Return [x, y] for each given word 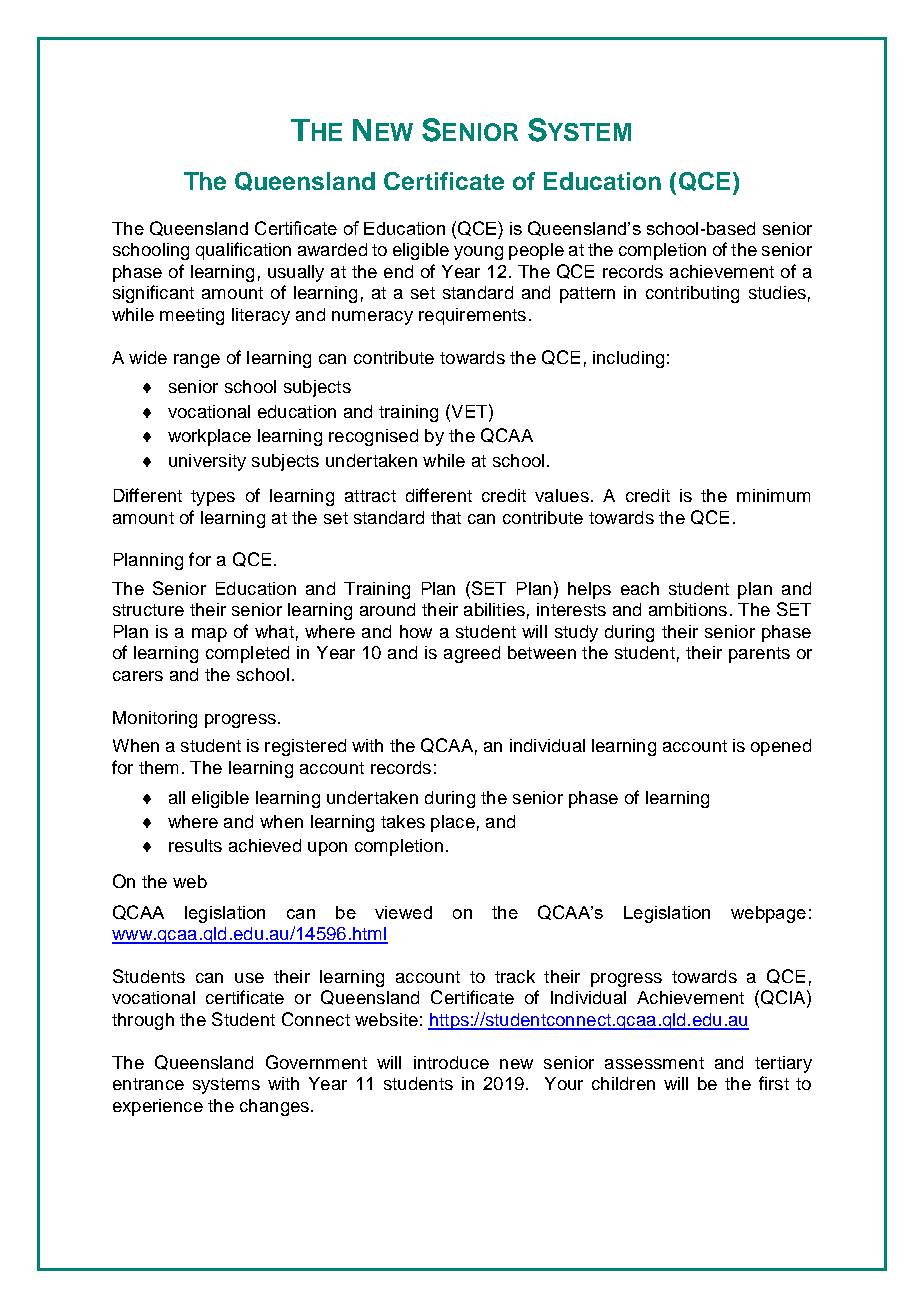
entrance [148, 1084]
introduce [451, 1062]
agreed [472, 654]
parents [759, 655]
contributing [692, 294]
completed [247, 654]
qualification [243, 251]
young [478, 253]
